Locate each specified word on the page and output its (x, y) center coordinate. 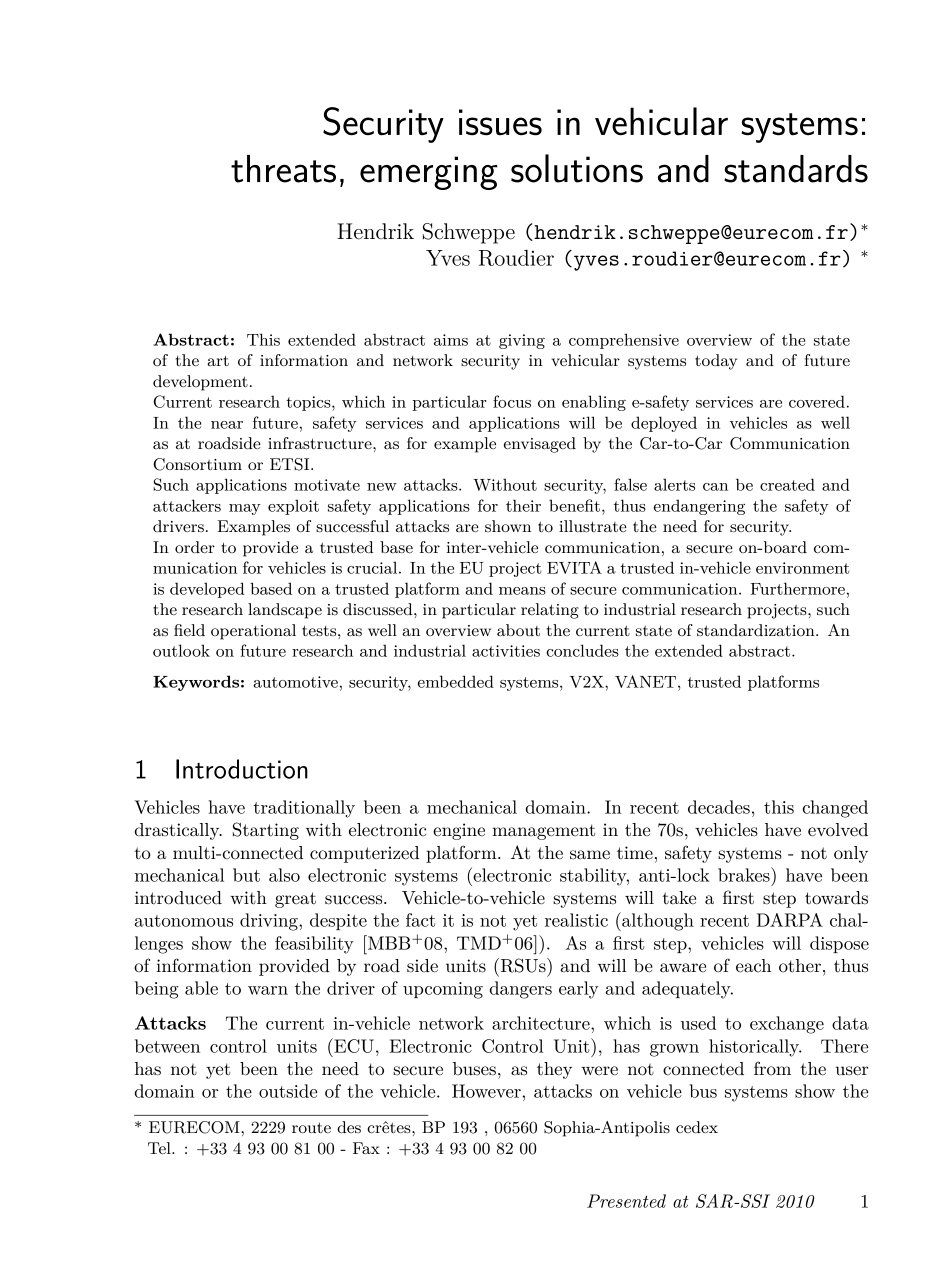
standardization (757, 630)
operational (253, 632)
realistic (576, 920)
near (227, 425)
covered (817, 401)
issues (500, 122)
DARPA (790, 920)
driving (270, 922)
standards (796, 169)
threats (283, 169)
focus (512, 401)
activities (506, 651)
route (311, 1127)
